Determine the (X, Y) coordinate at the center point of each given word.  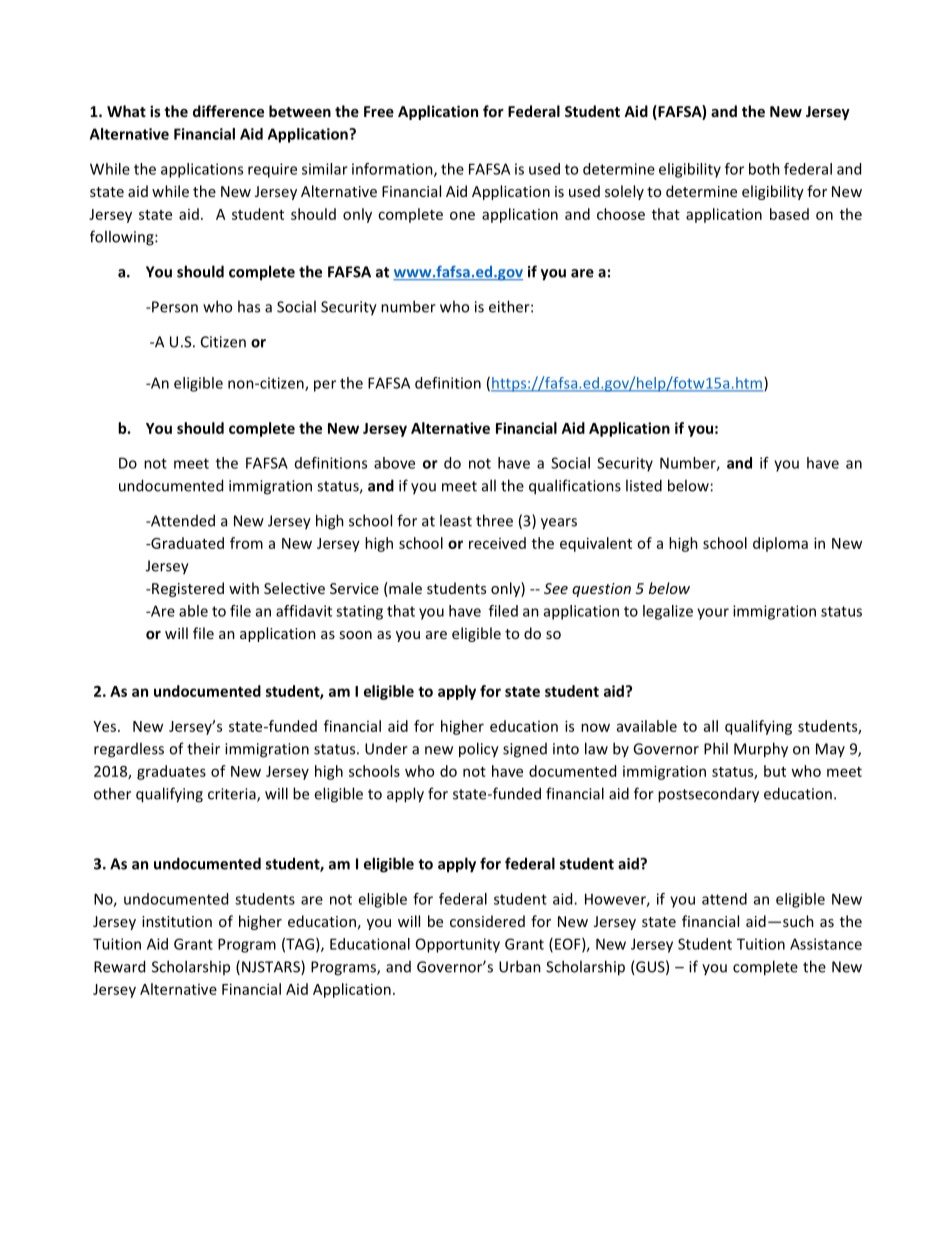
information (393, 170)
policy (479, 750)
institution (177, 921)
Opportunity (458, 945)
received (497, 543)
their (203, 748)
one (462, 215)
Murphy (761, 750)
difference (228, 111)
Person (174, 307)
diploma (780, 544)
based (789, 214)
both (764, 169)
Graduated (186, 543)
